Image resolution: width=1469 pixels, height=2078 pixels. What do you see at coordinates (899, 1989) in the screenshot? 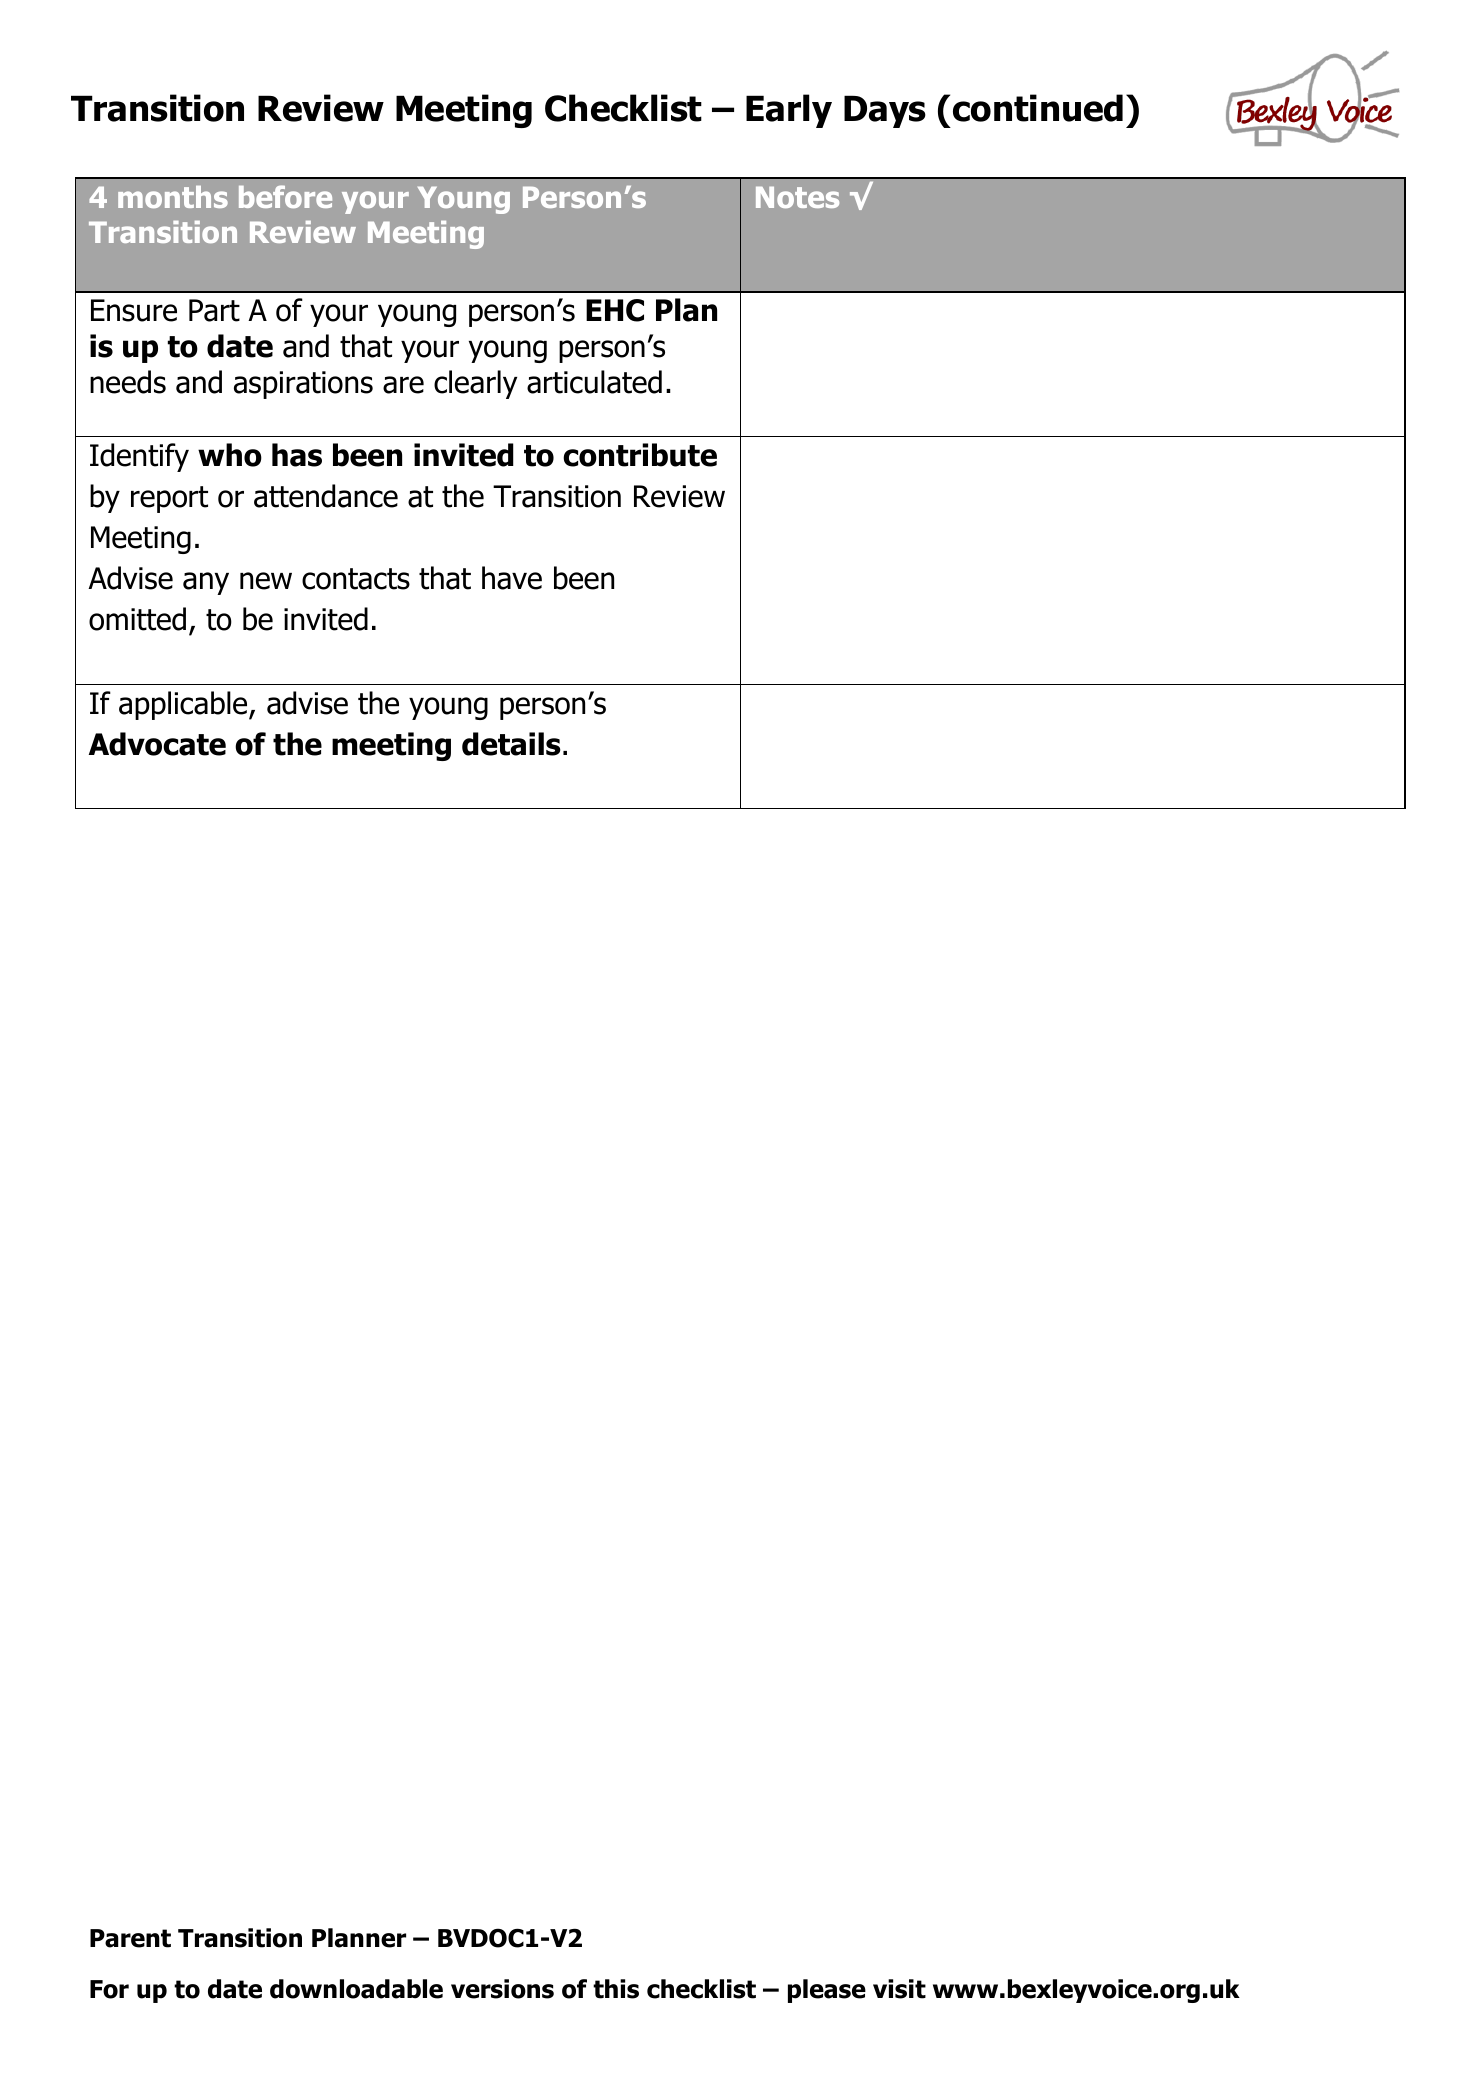
I see `visit` at bounding box center [899, 1989].
